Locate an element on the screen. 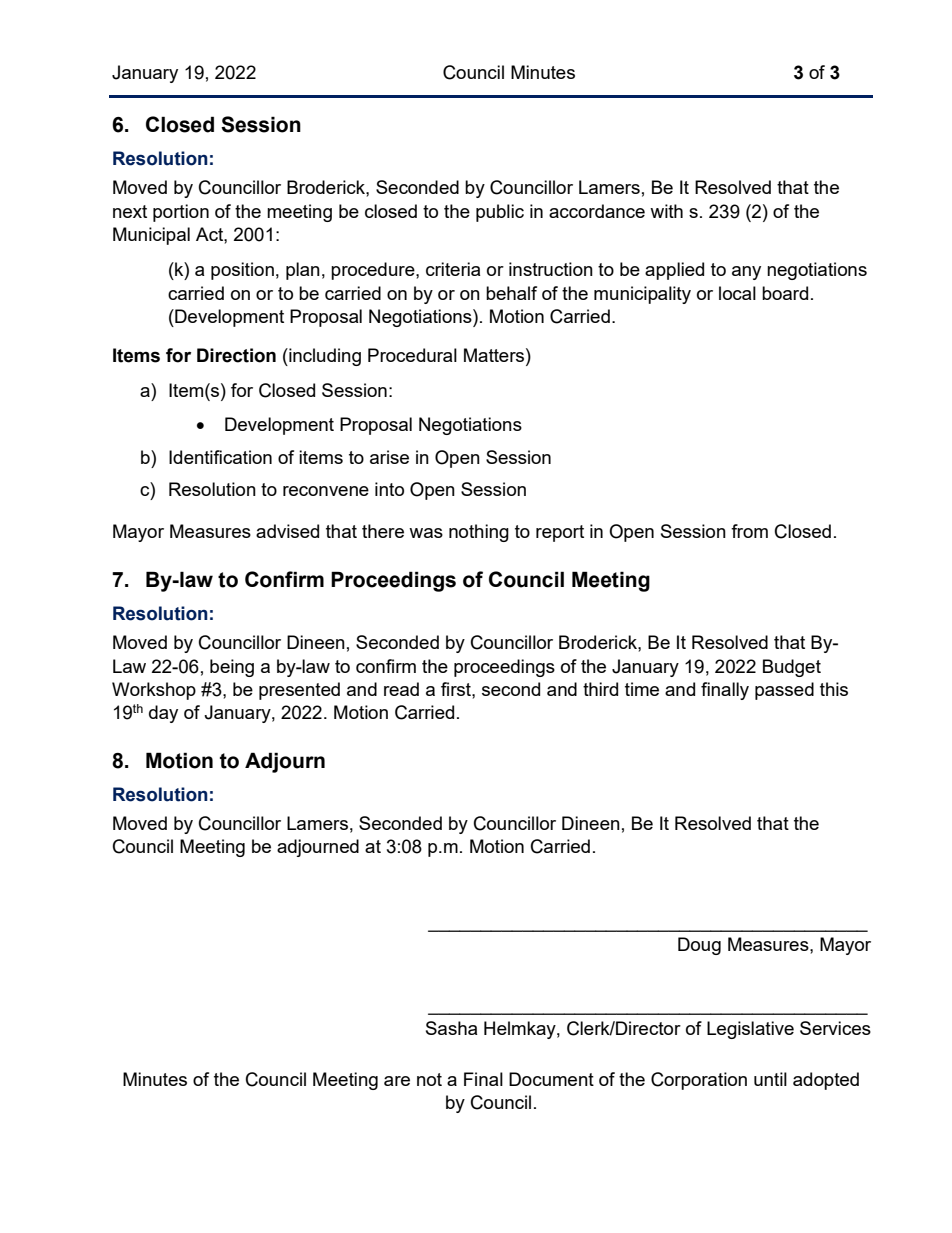 Image resolution: width=952 pixels, height=1233 pixels. from is located at coordinates (749, 531).
